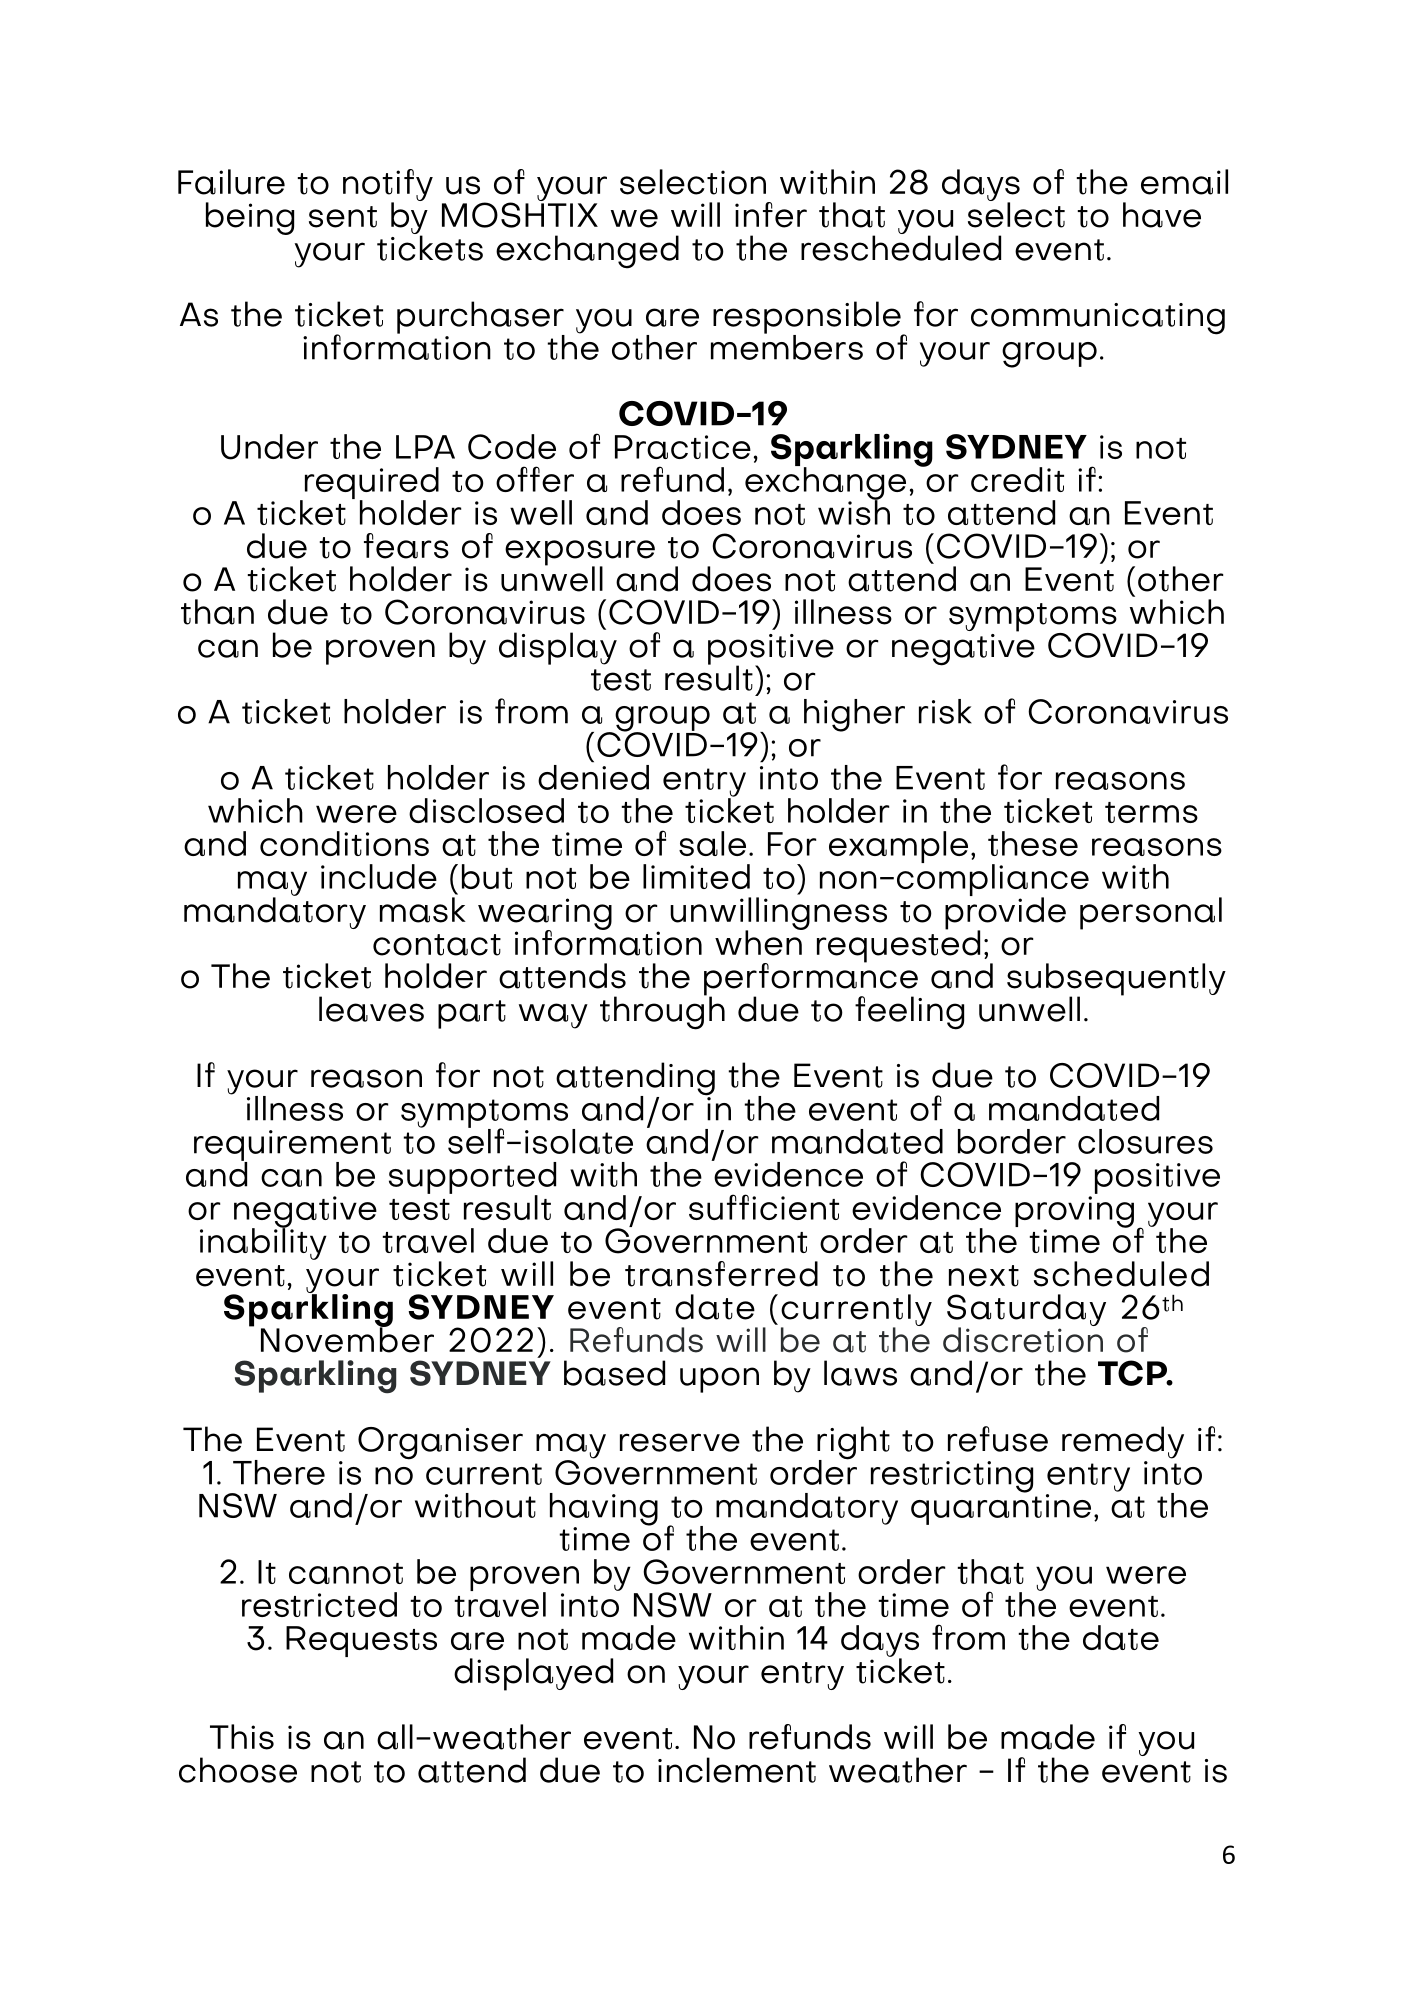  I want to click on have, so click(1162, 215).
